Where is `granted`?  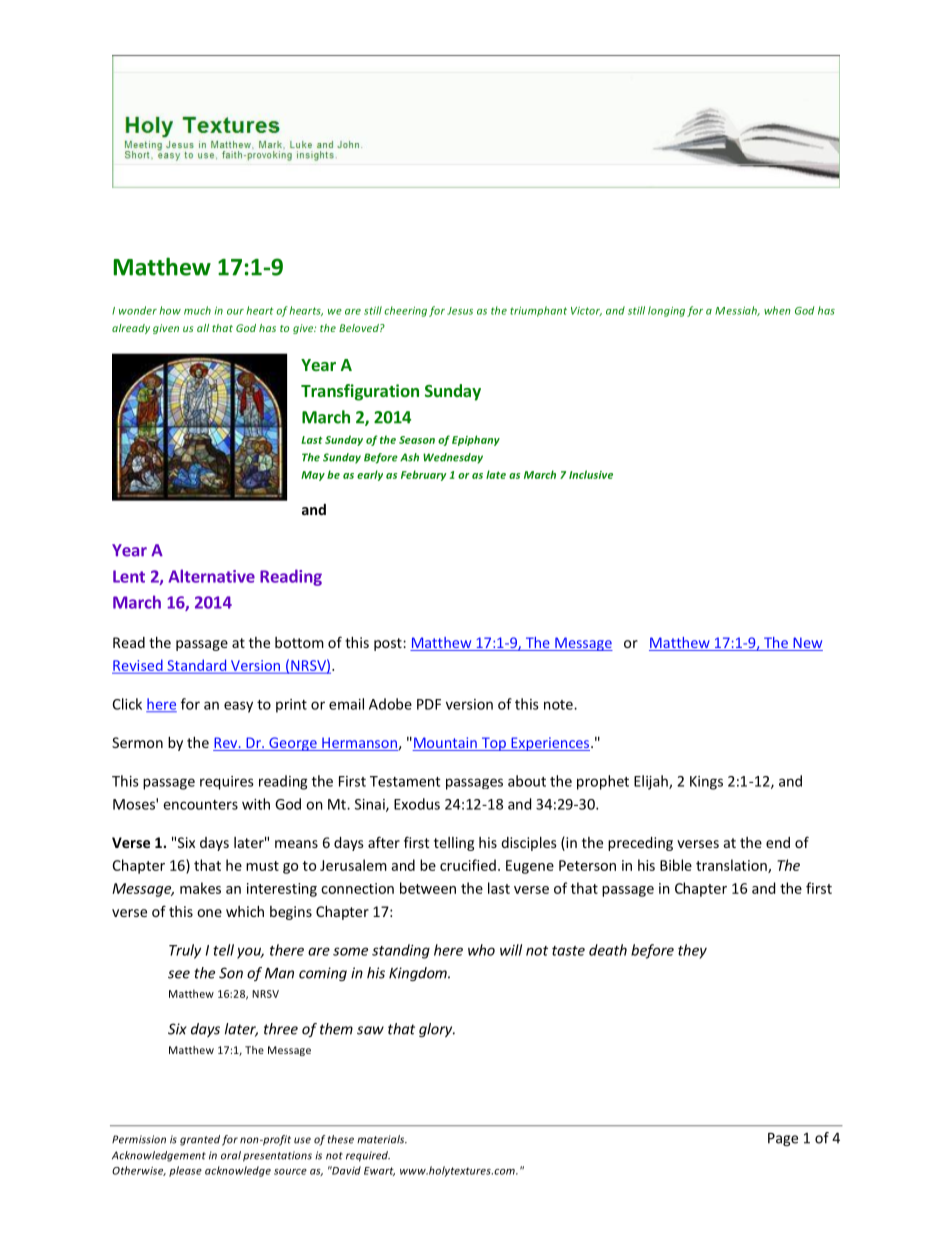 granted is located at coordinates (200, 1140).
